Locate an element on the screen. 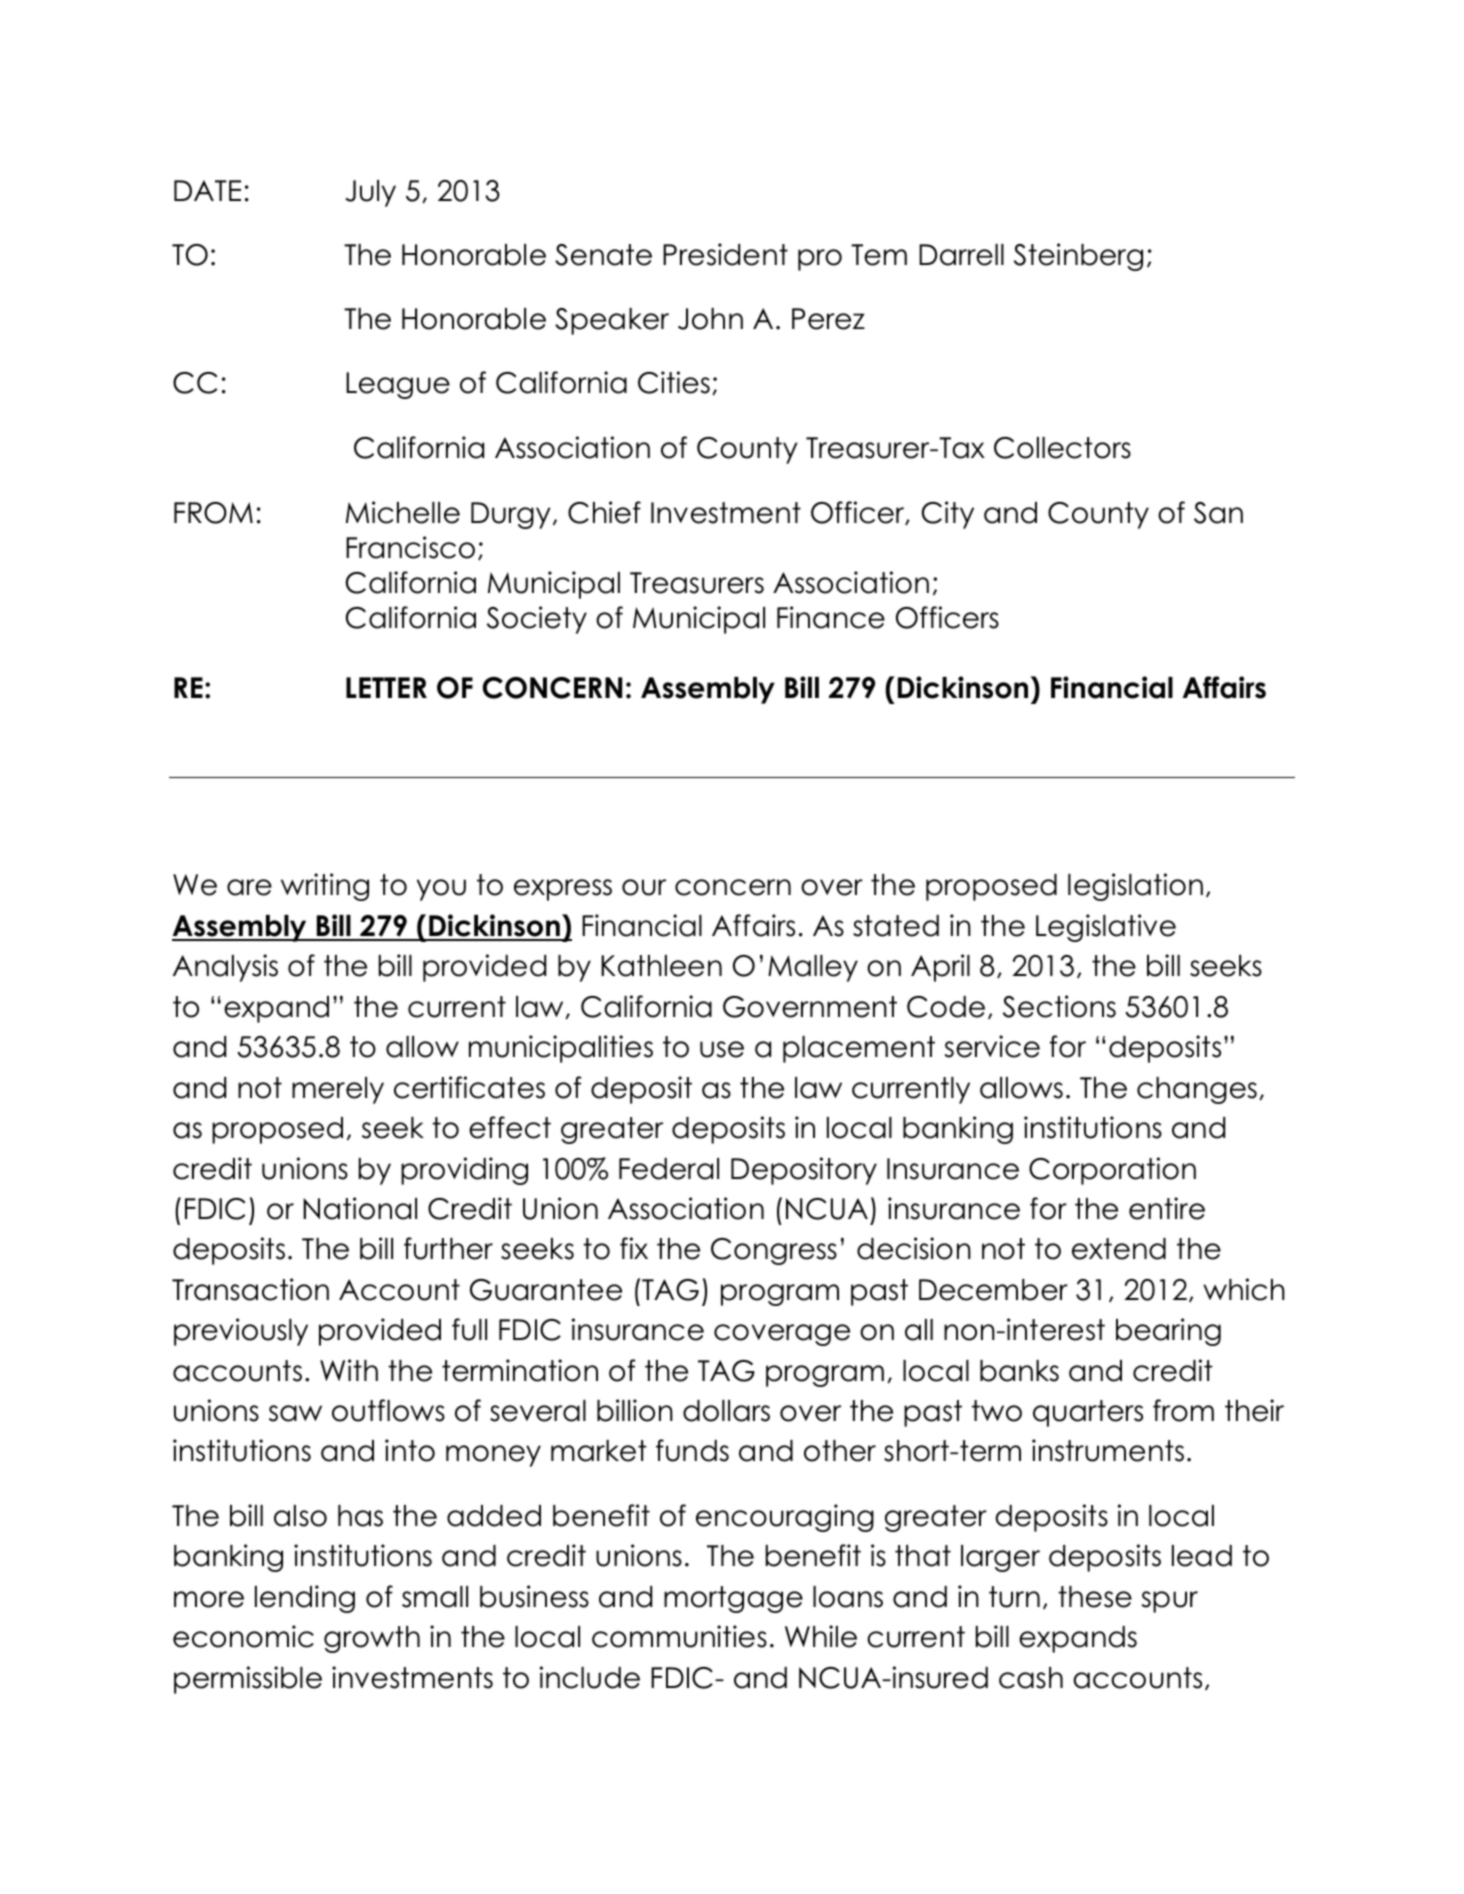  President is located at coordinates (725, 254).
